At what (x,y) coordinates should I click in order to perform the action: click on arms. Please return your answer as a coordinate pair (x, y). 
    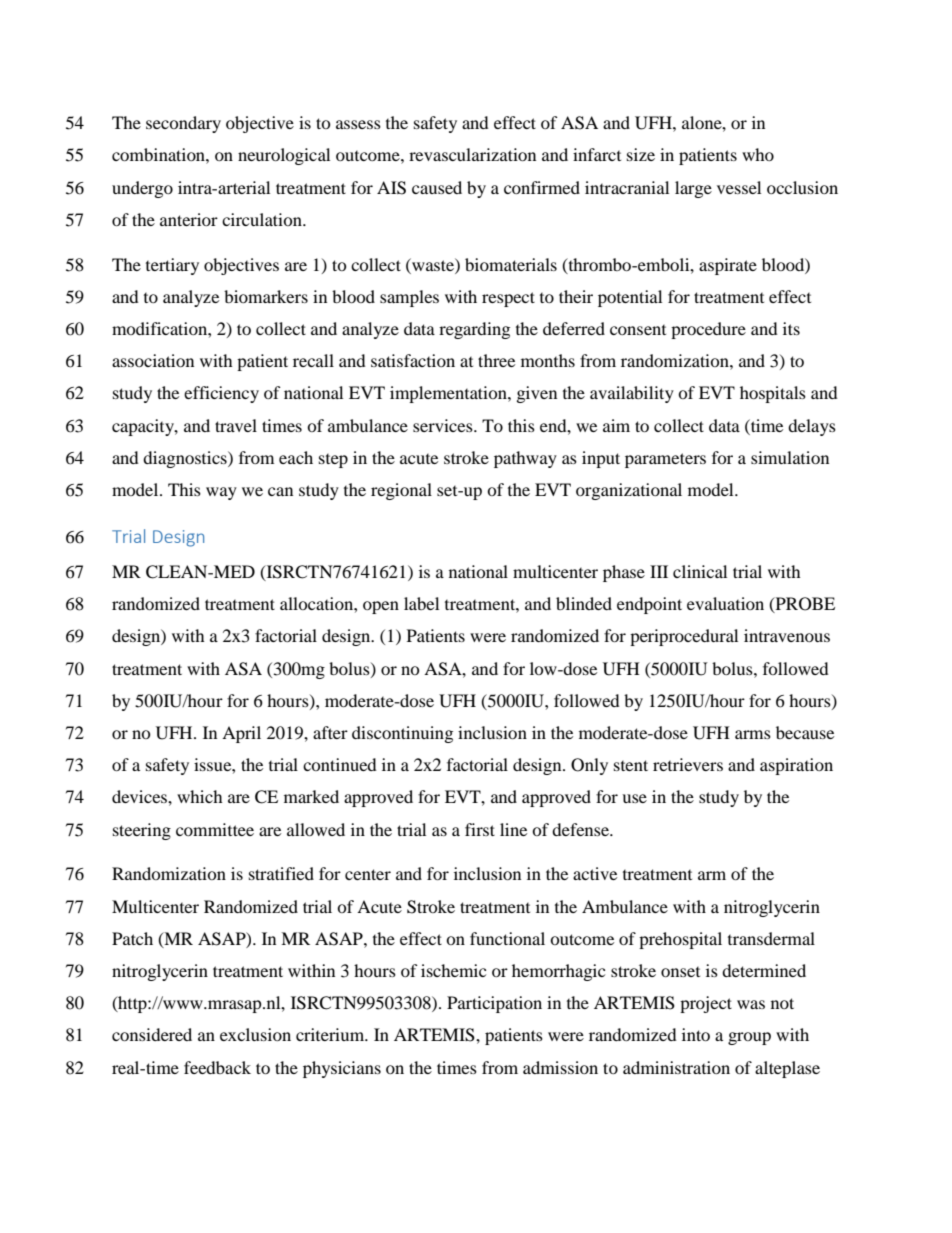
    Looking at the image, I should click on (753, 734).
